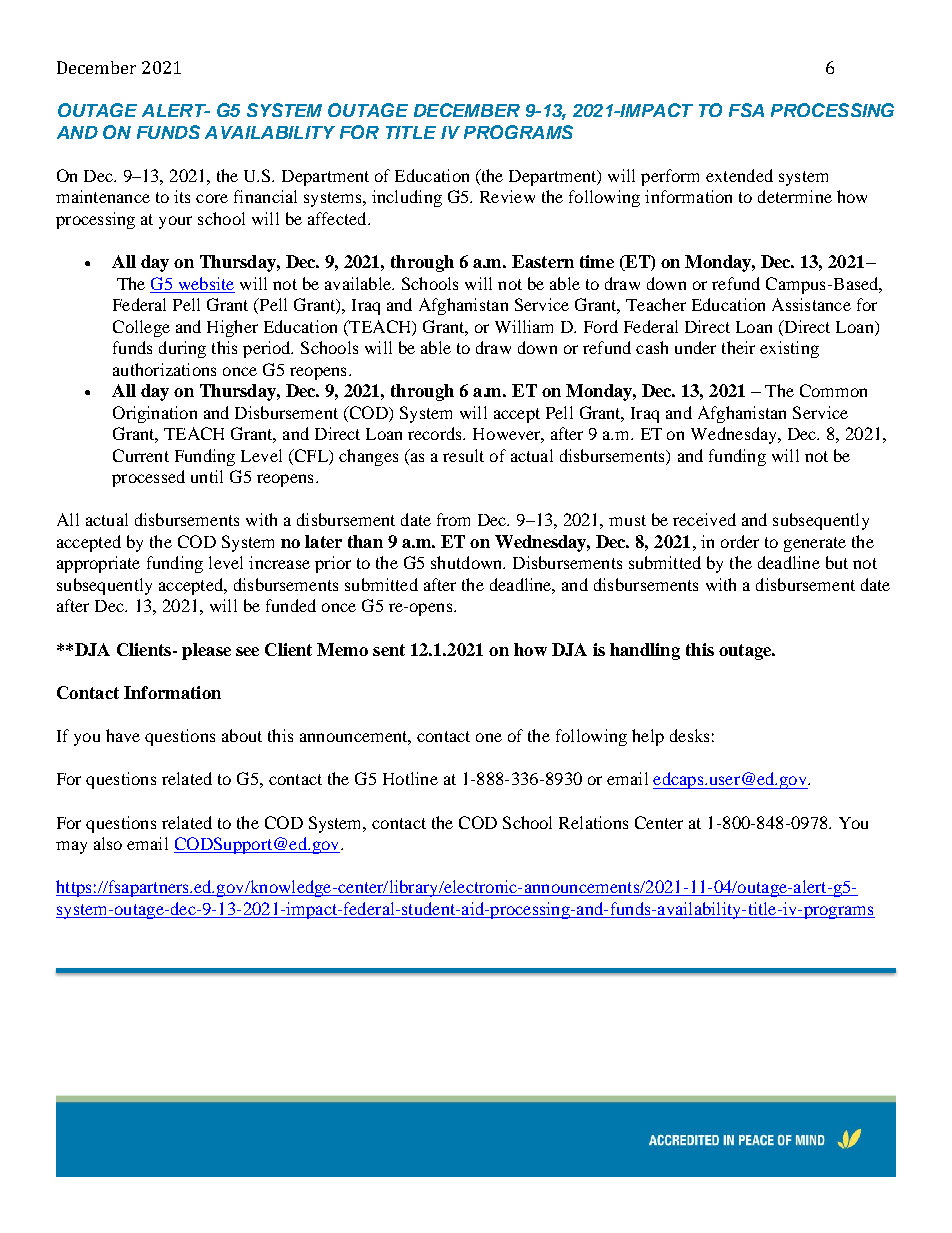  What do you see at coordinates (407, 198) in the image?
I see `including` at bounding box center [407, 198].
